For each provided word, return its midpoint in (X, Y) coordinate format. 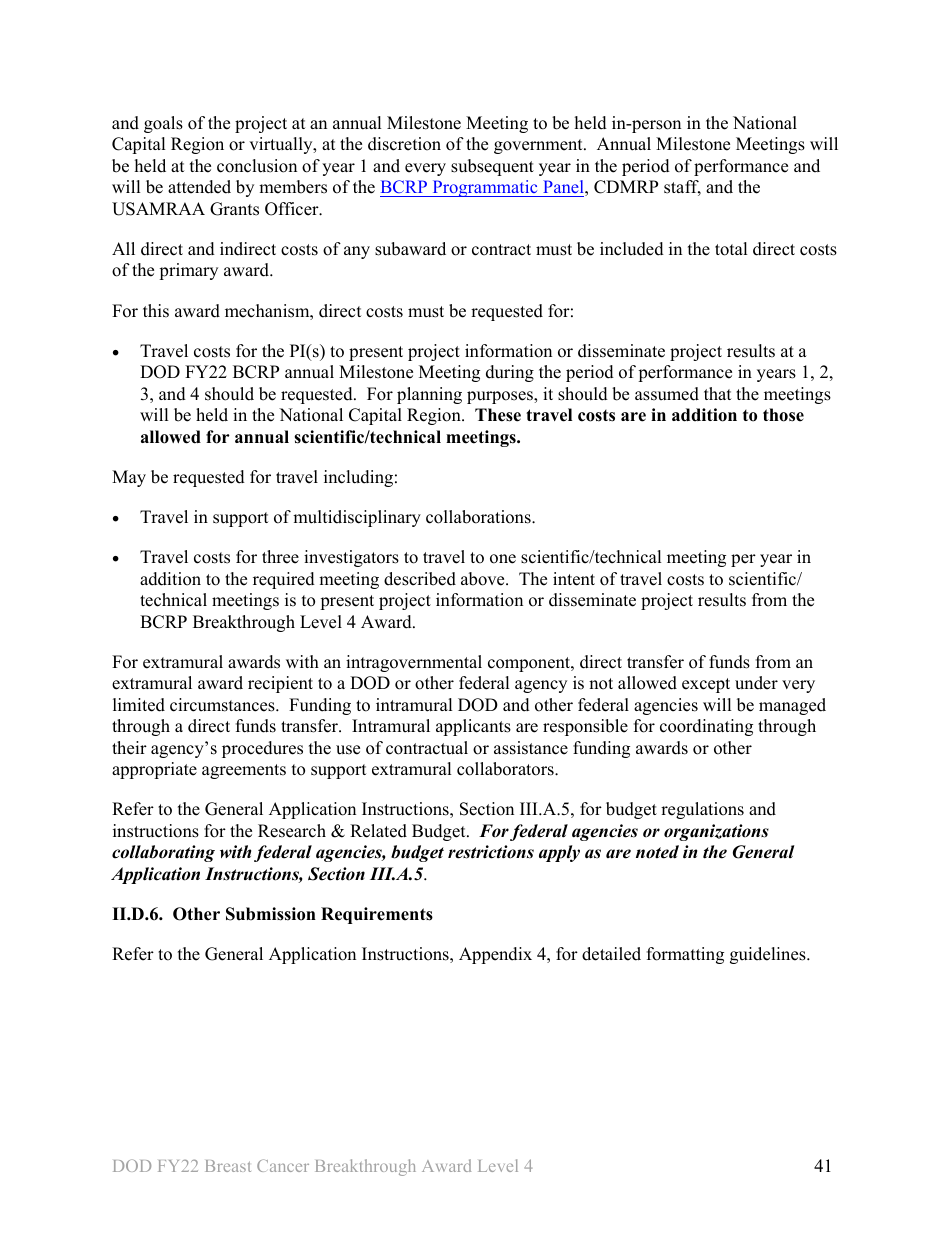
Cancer (283, 1165)
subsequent (492, 167)
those (783, 415)
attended (199, 187)
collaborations (479, 517)
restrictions (491, 852)
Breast (228, 1166)
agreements (244, 771)
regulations (702, 810)
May (129, 478)
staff (682, 188)
